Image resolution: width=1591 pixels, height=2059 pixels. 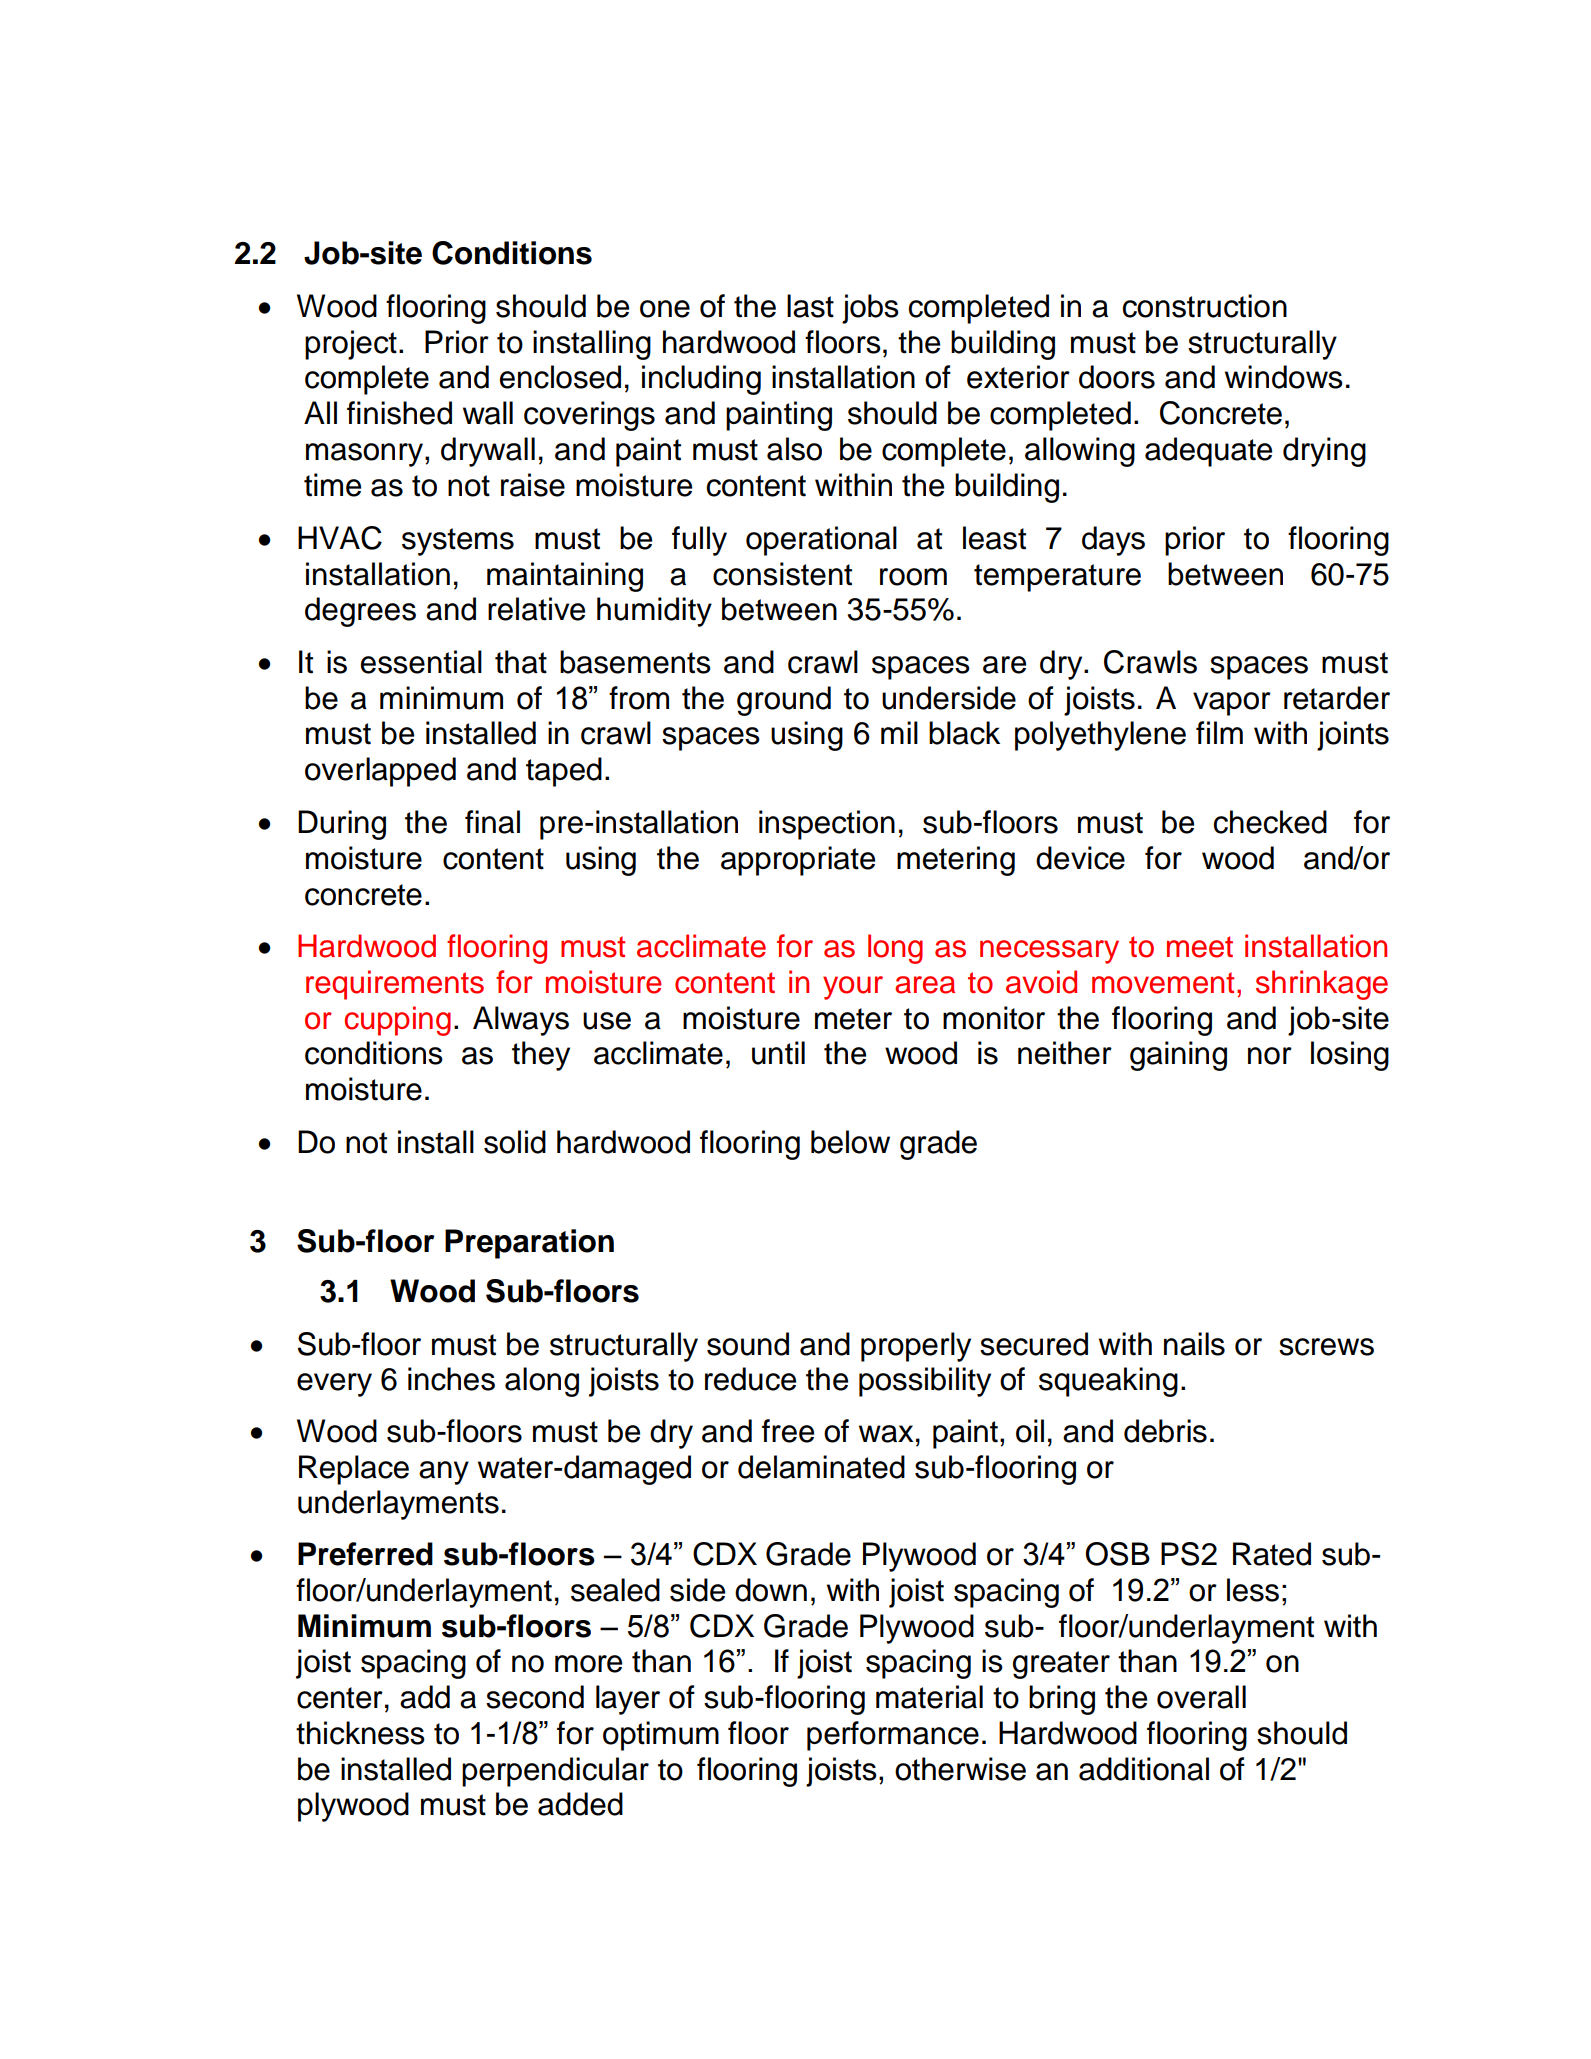 I want to click on finished, so click(x=399, y=413).
